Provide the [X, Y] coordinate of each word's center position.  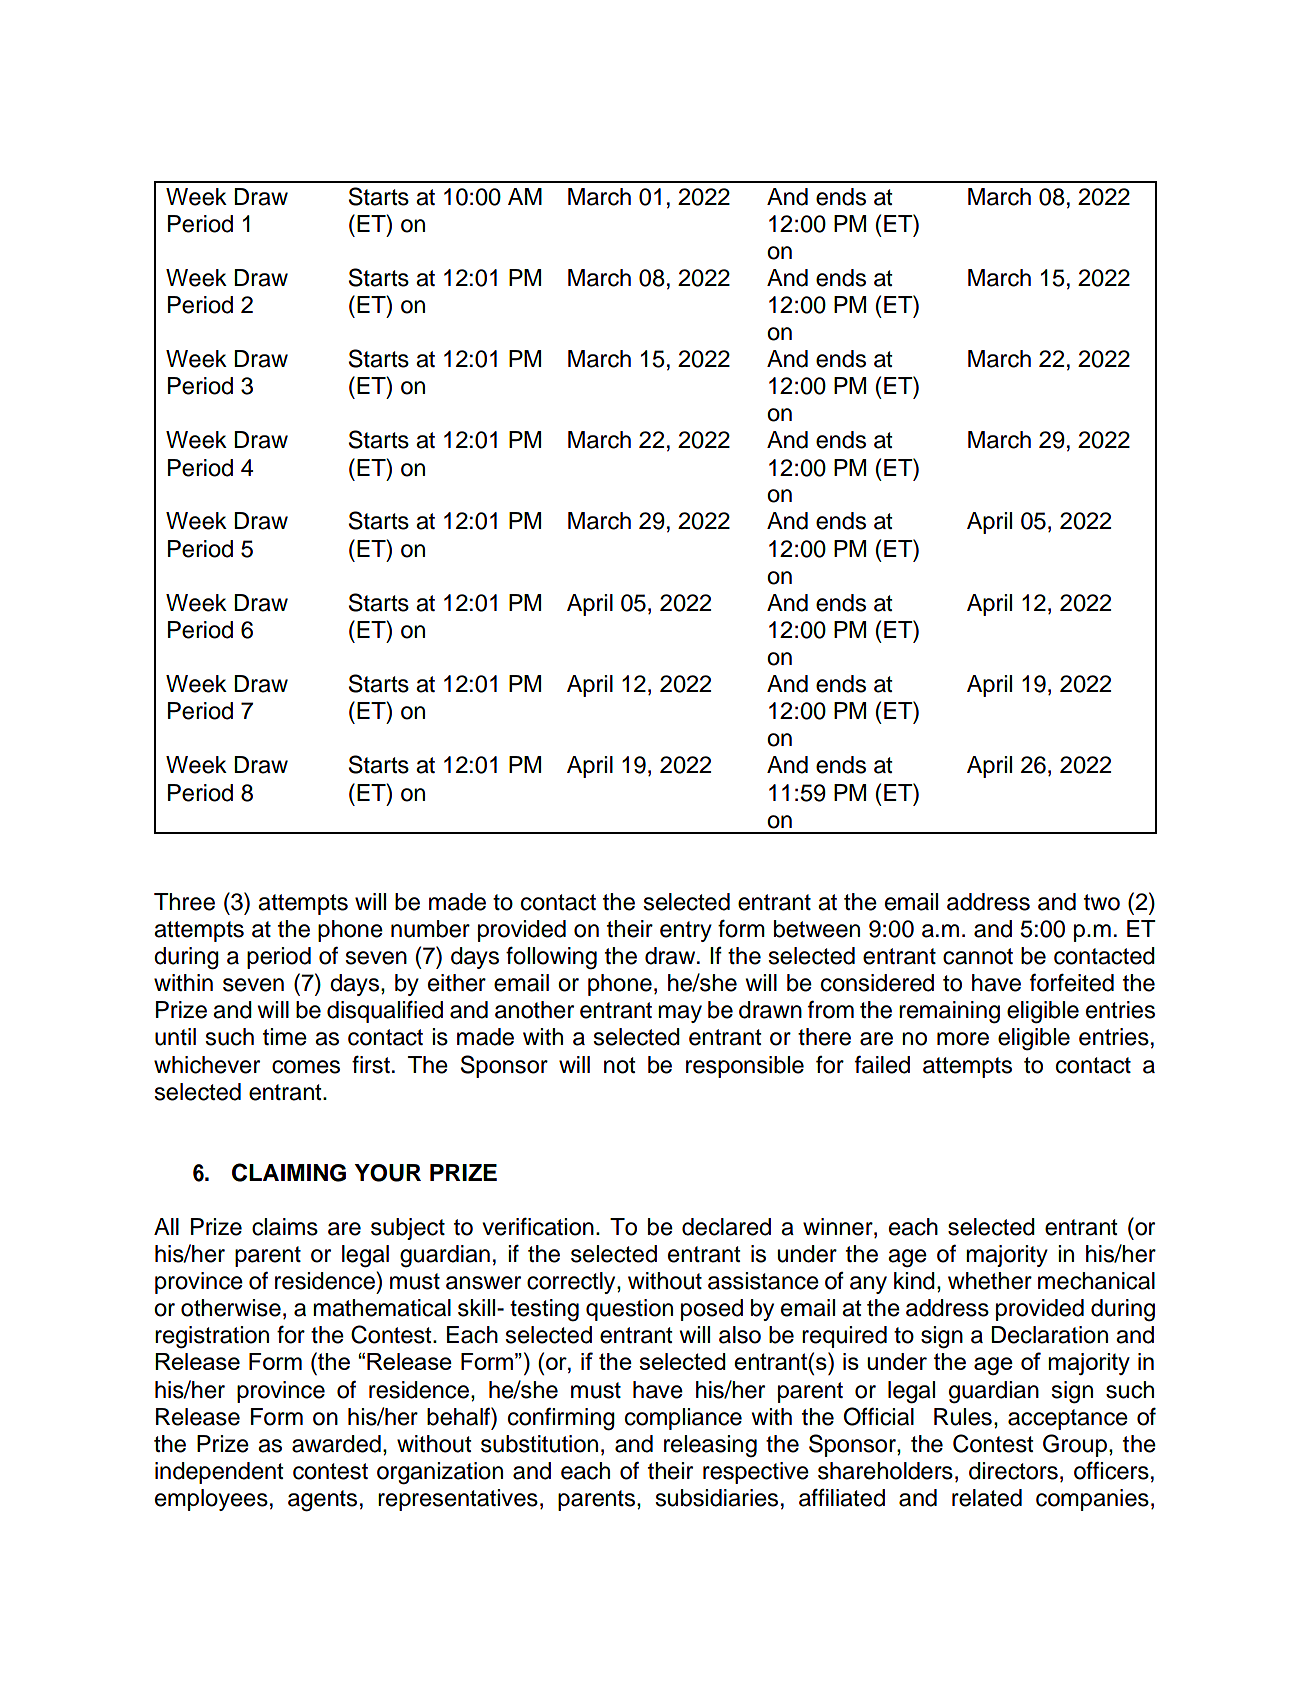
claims [285, 1227]
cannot [978, 956]
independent [219, 1473]
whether [990, 1281]
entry [686, 931]
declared [726, 1227]
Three [184, 902]
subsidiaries [716, 1498]
